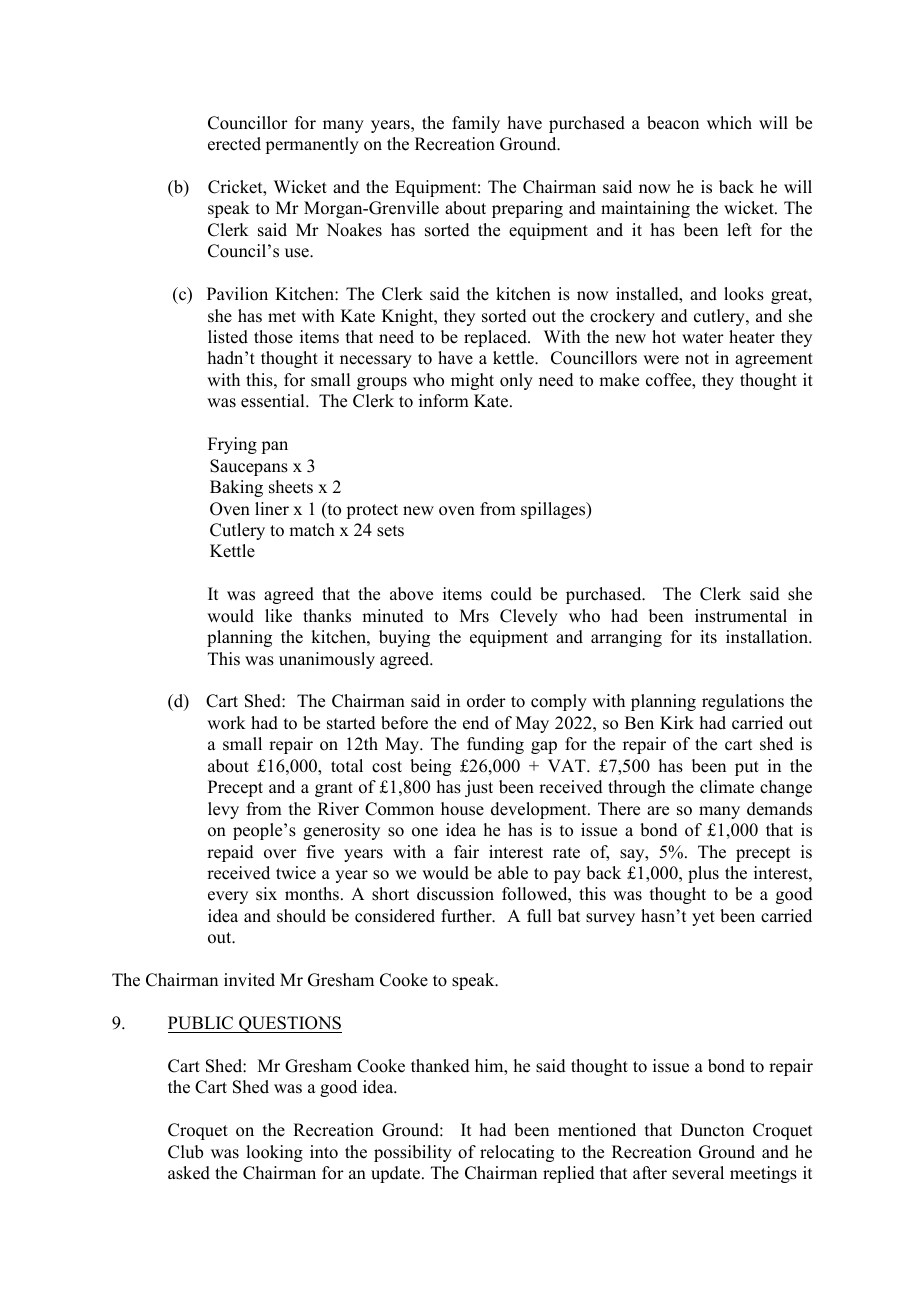 The image size is (924, 1308). Describe the element at coordinates (249, 467) in the screenshot. I see `Saucepans` at that location.
